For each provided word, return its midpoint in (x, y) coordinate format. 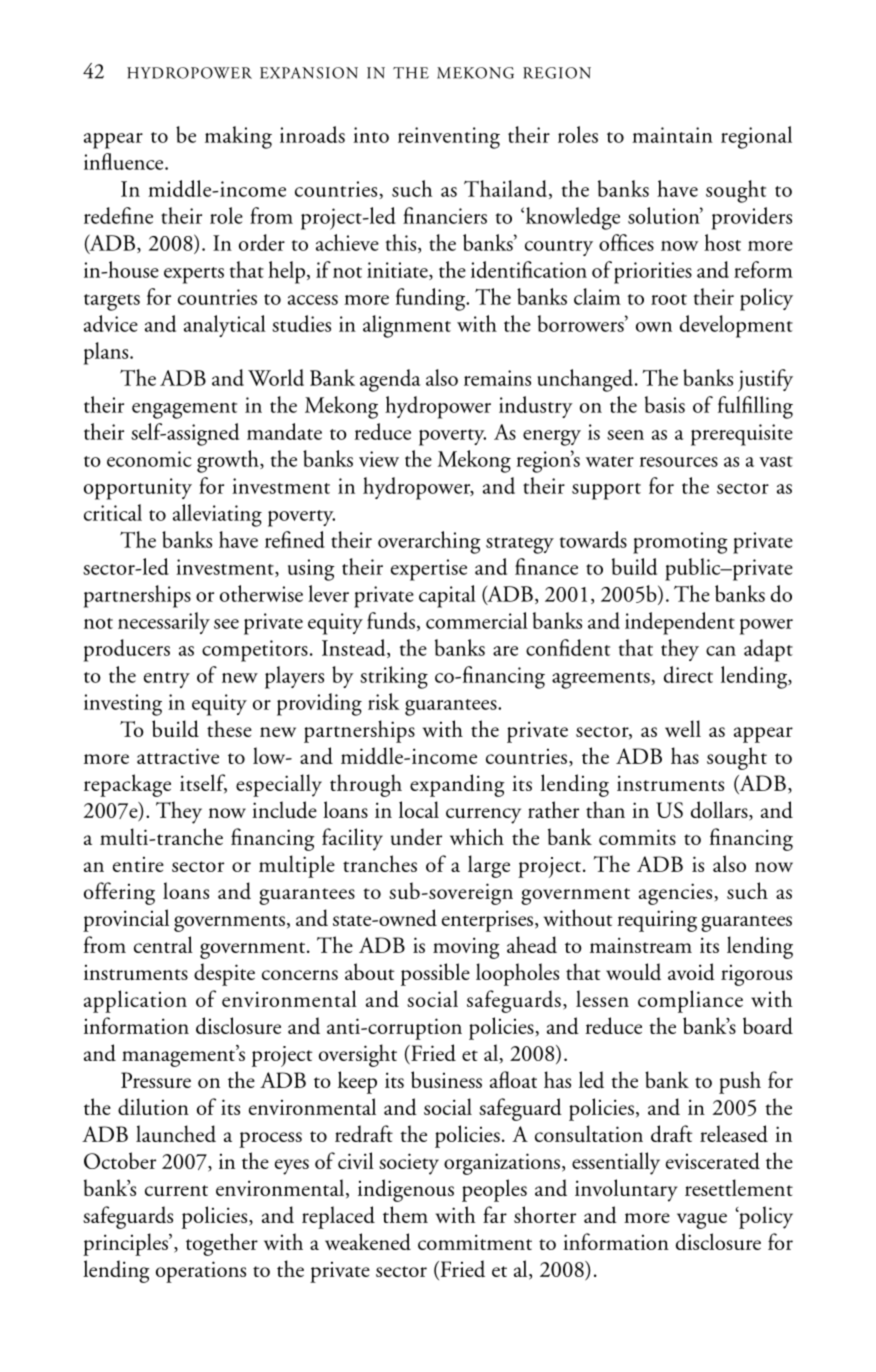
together (222, 1244)
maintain (672, 135)
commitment (475, 1242)
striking (394, 677)
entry (167, 680)
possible (435, 974)
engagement (184, 410)
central (163, 944)
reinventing (449, 138)
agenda (390, 380)
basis (665, 404)
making (238, 137)
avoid (691, 971)
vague (702, 1221)
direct (688, 674)
